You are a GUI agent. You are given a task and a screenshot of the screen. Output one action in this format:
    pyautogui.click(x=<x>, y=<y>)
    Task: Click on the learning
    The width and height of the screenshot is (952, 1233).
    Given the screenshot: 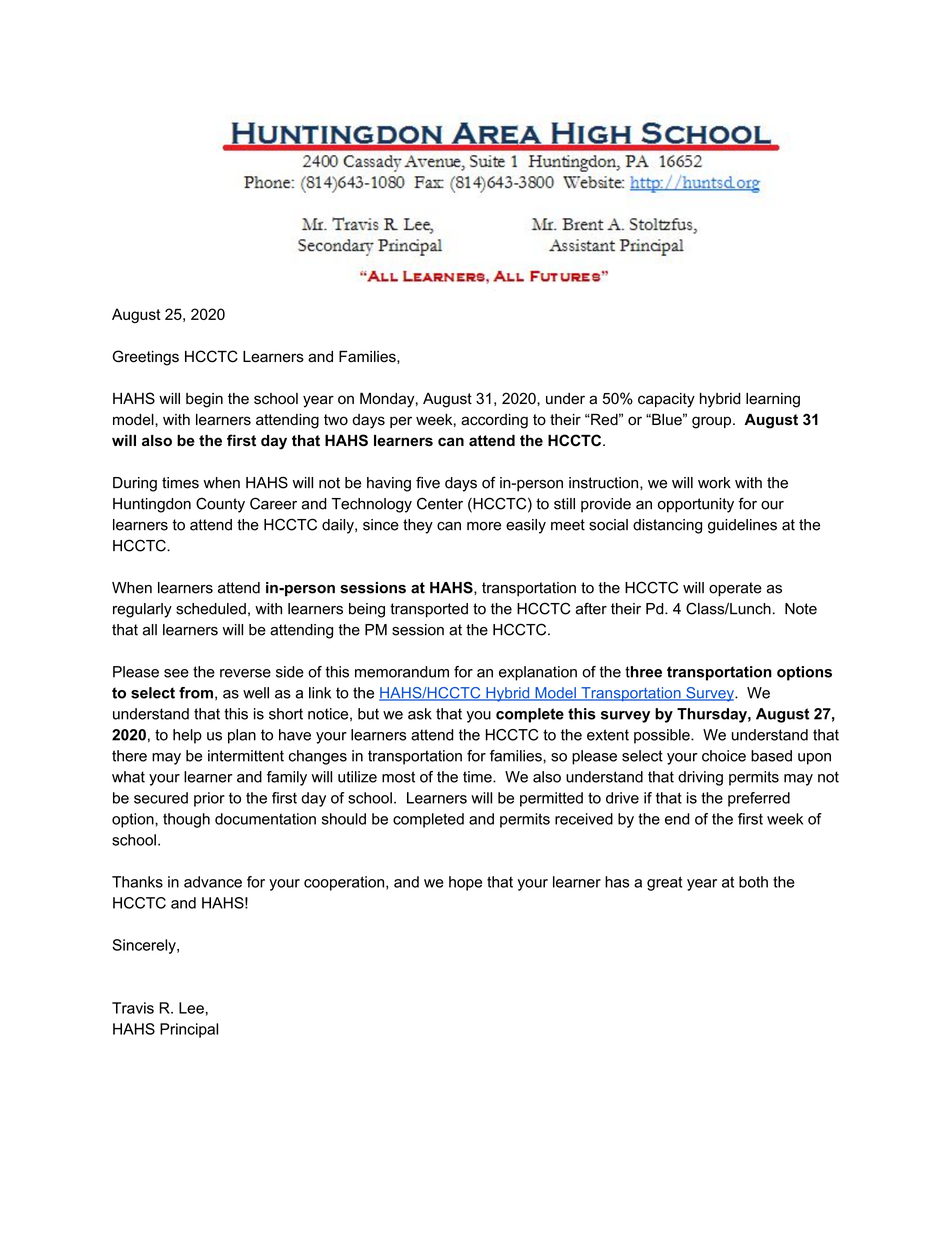 What is the action you would take?
    pyautogui.click(x=773, y=400)
